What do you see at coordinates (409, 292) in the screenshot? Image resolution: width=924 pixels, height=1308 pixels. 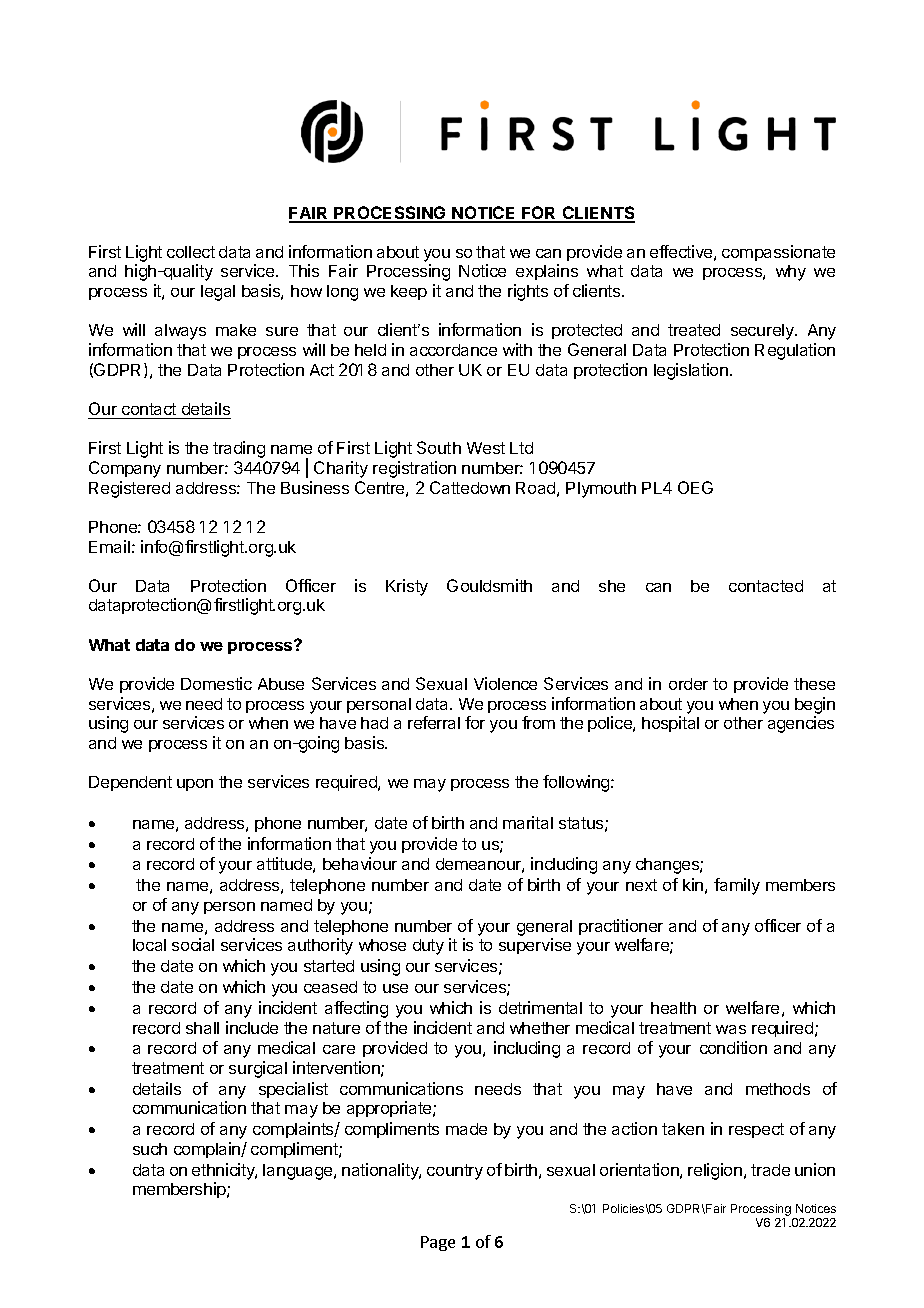 I see `keep` at bounding box center [409, 292].
